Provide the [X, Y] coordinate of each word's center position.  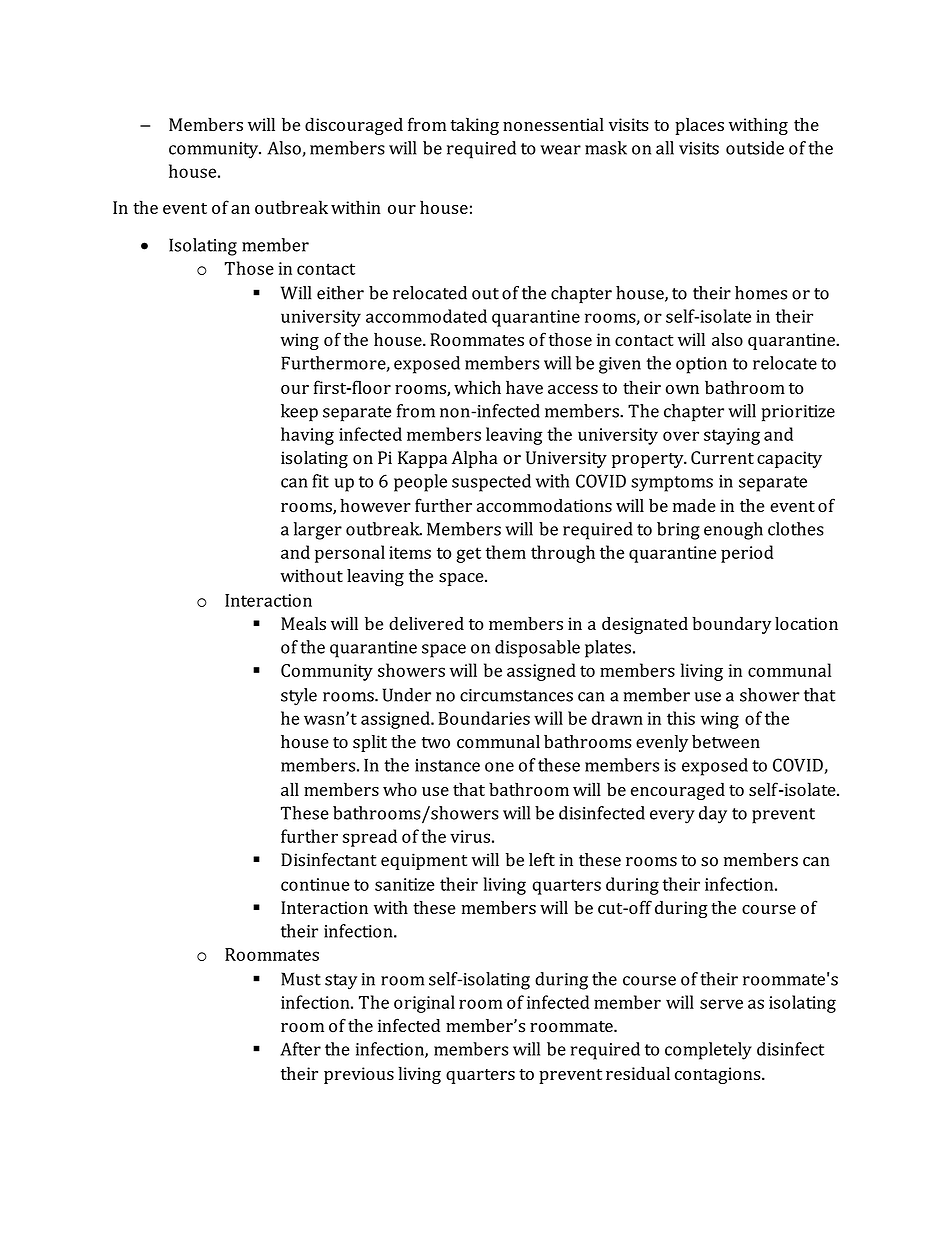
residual [638, 1073]
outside [755, 148]
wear [560, 150]
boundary [731, 625]
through [563, 554]
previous [359, 1075]
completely [708, 1051]
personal [350, 554]
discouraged [354, 126]
